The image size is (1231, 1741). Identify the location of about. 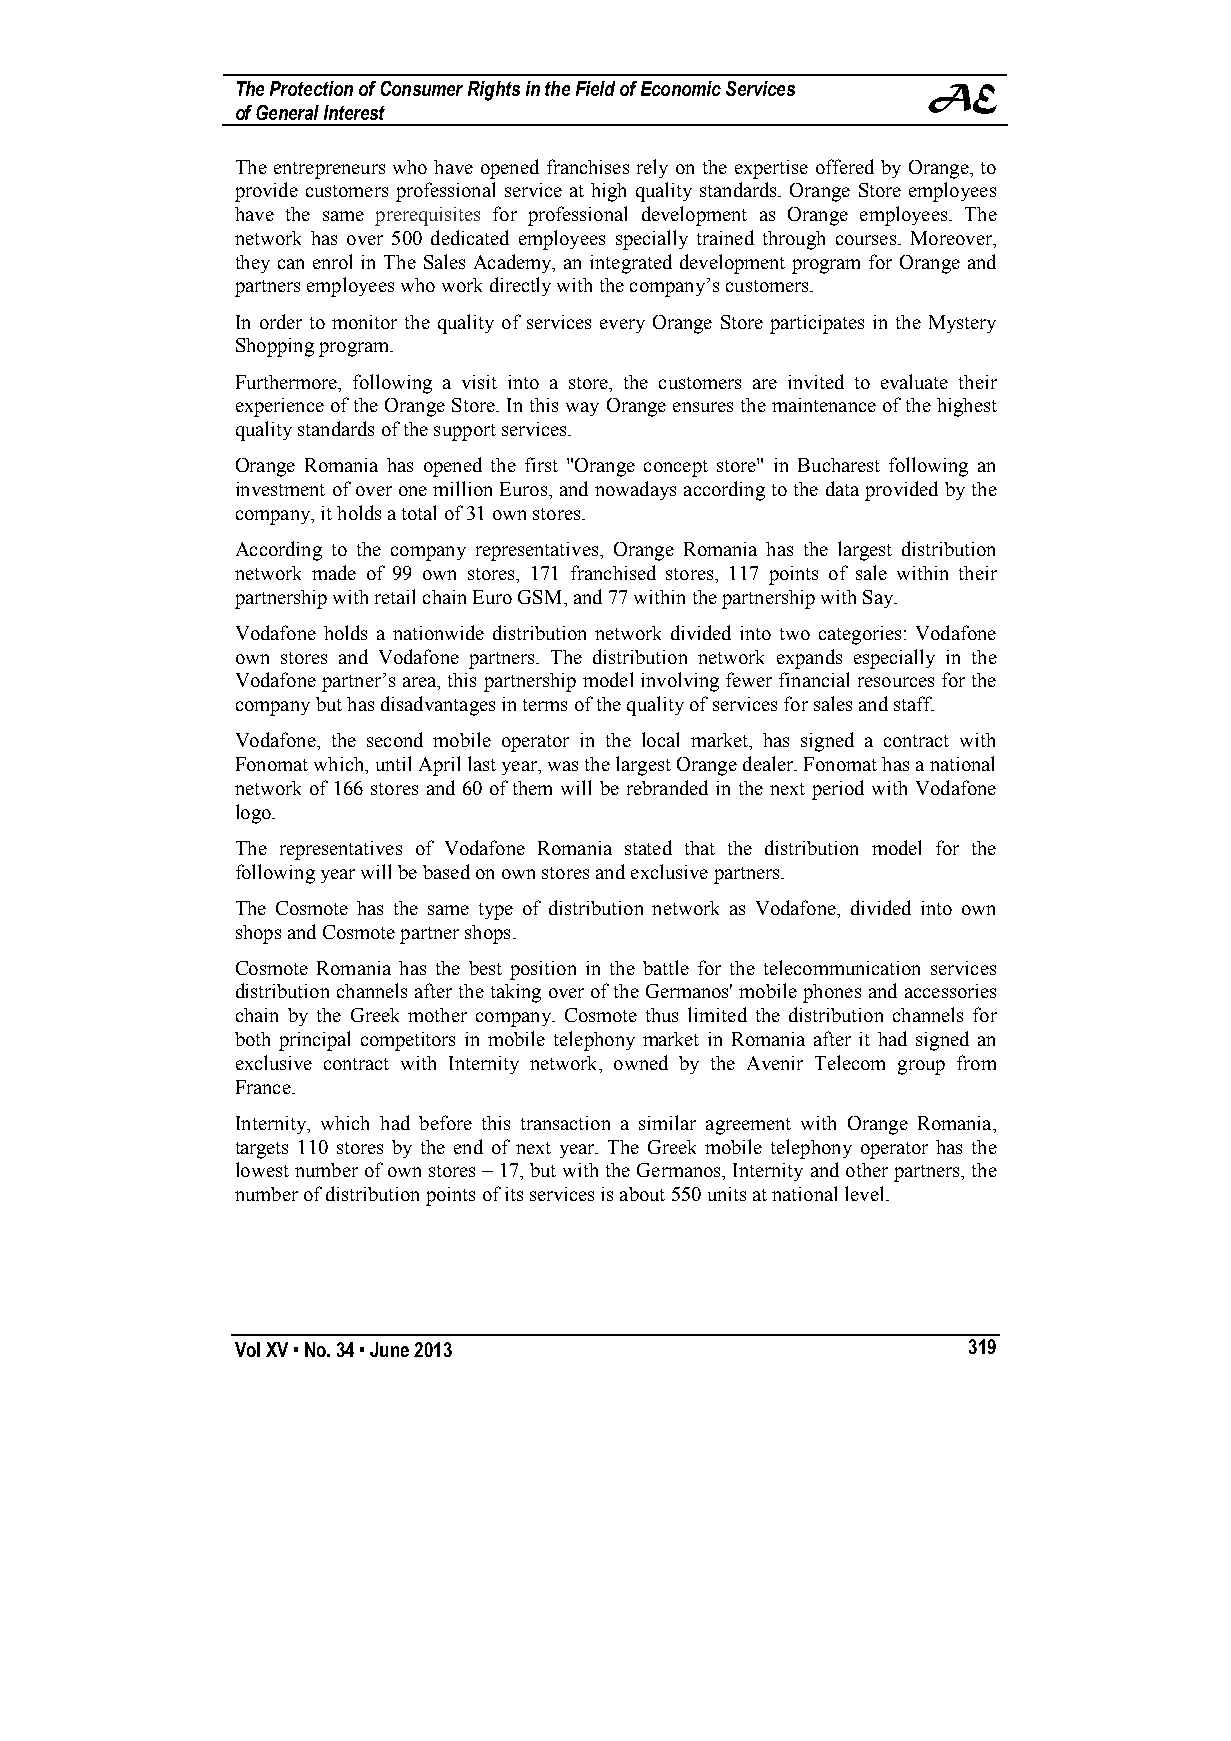
(642, 1194).
